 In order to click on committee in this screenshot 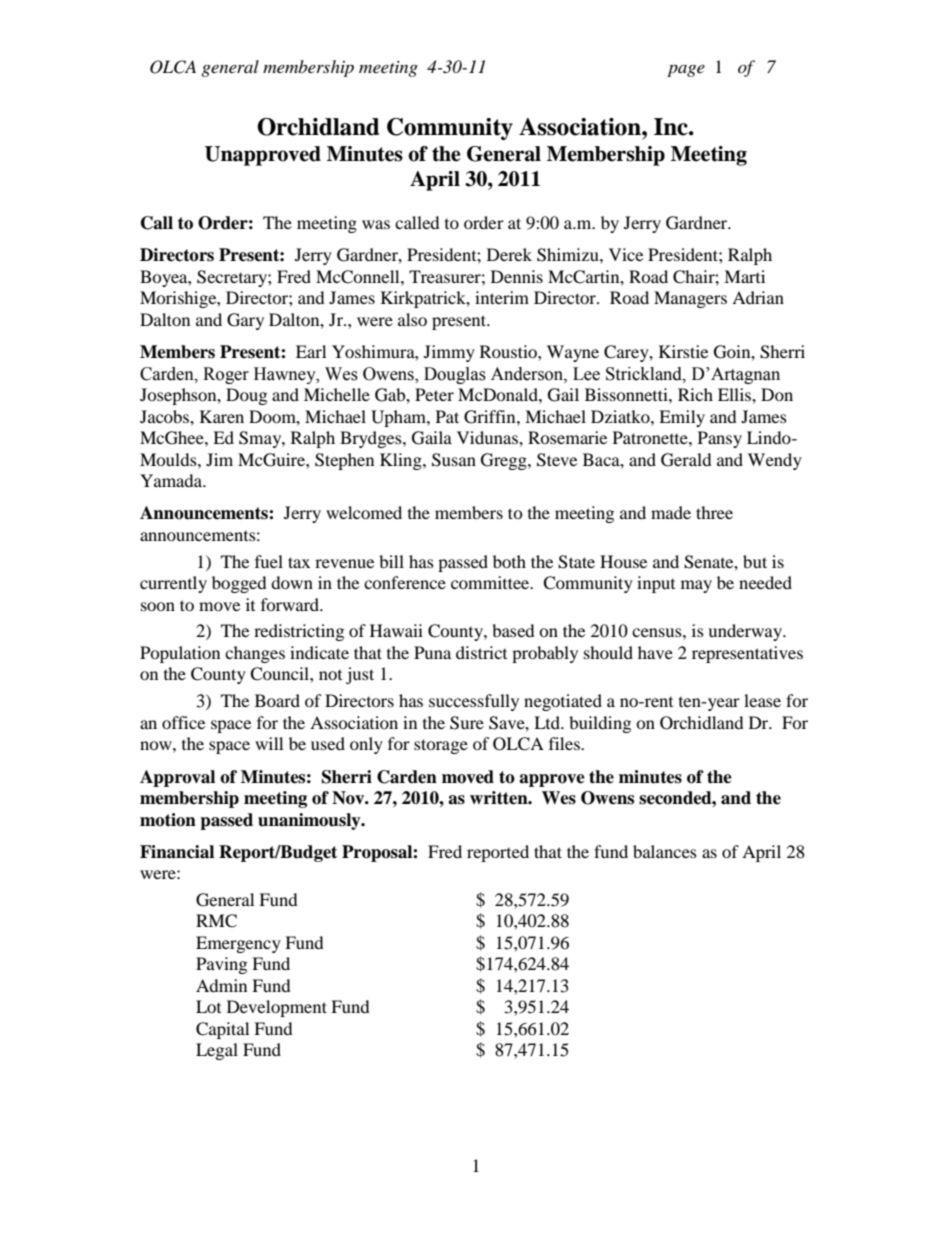, I will do `click(491, 582)`.
